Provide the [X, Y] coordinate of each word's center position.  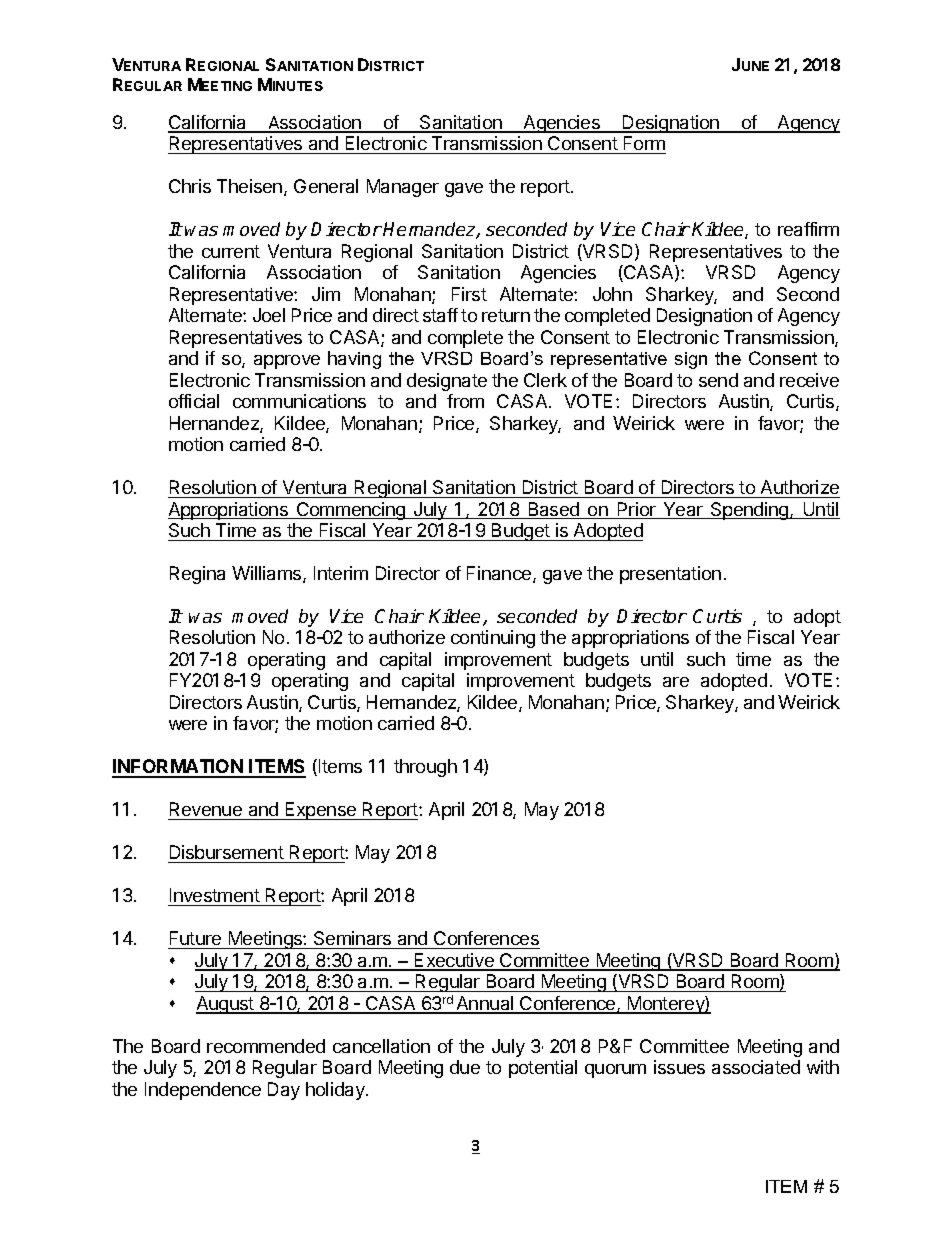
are [676, 682]
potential [543, 1069]
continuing [493, 639]
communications [299, 401]
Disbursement [226, 854]
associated [756, 1067]
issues [679, 1067]
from [465, 401]
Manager [403, 188]
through [425, 768]
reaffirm [808, 229]
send [718, 380]
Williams [268, 574]
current [231, 251]
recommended [266, 1046]
